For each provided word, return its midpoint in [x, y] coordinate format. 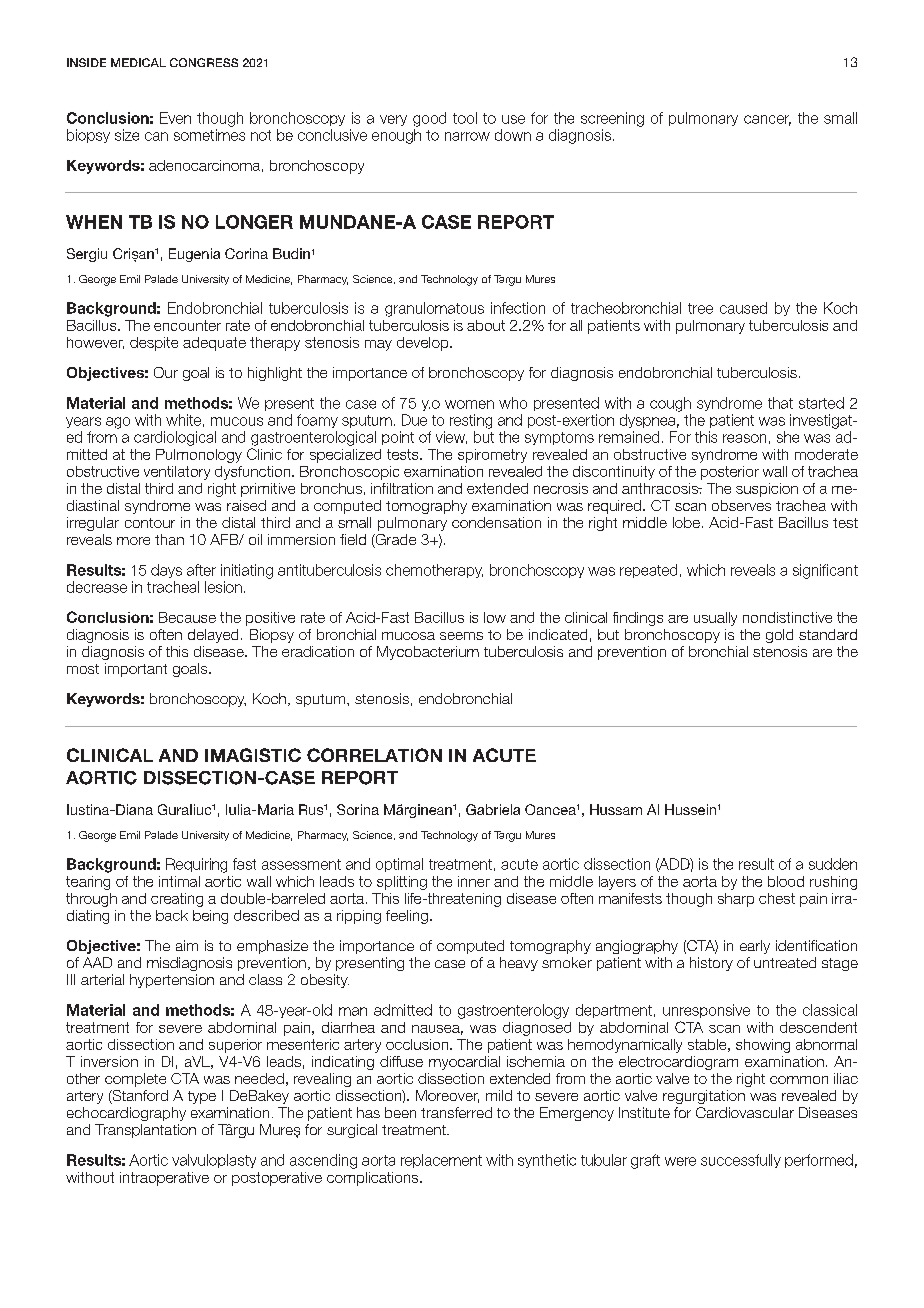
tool [465, 118]
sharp [736, 900]
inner [474, 881]
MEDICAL [138, 62]
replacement [441, 1161]
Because [187, 617]
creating [177, 900]
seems [461, 636]
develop [424, 344]
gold [779, 636]
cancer [767, 120]
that [780, 403]
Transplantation [145, 1131]
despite [154, 344]
